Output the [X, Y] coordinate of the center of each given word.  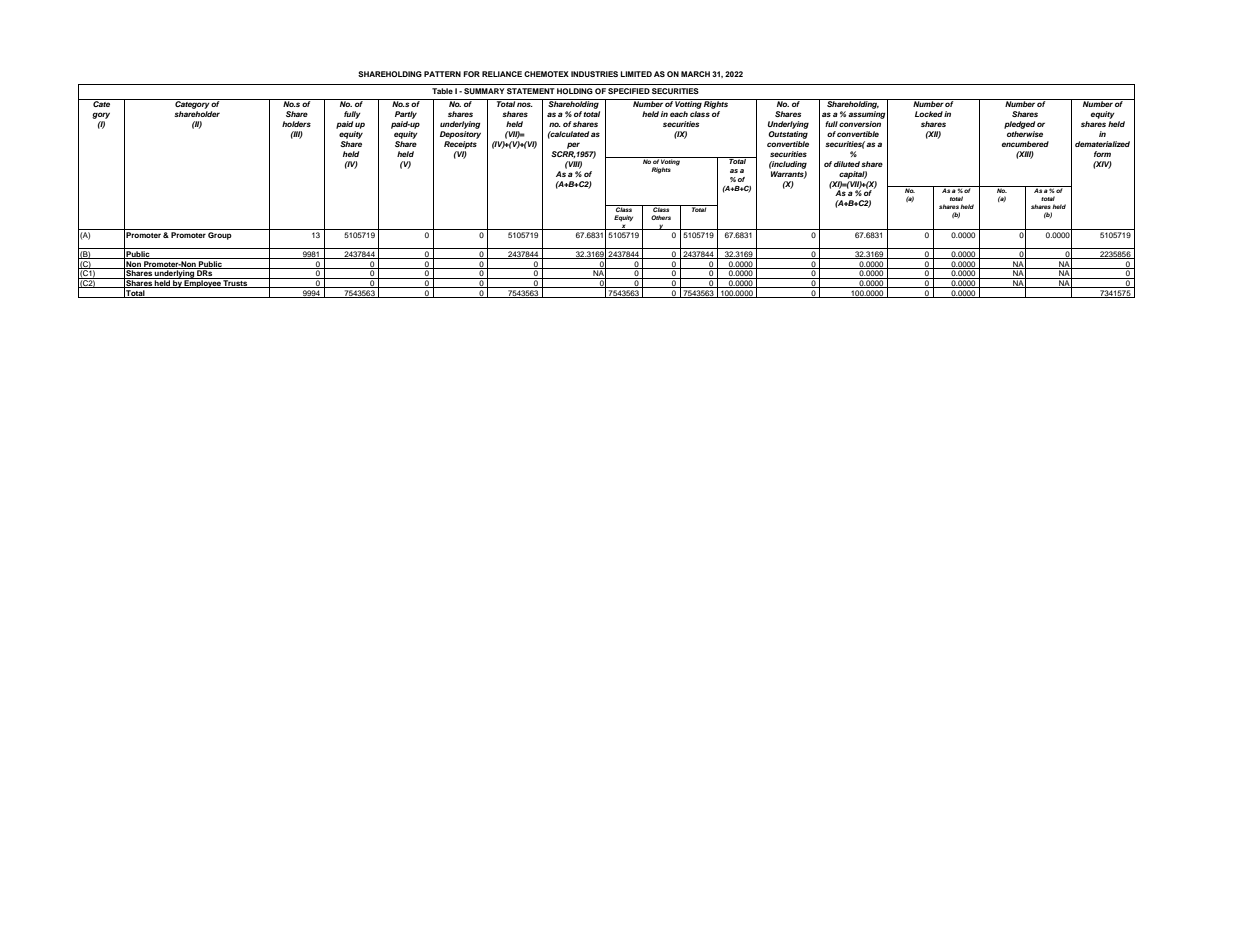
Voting [671, 162]
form [1102, 154]
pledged [1019, 125]
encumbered [1025, 144]
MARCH [695, 74]
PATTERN [442, 74]
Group [220, 234]
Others [661, 217]
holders [296, 124]
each [679, 114]
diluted [847, 164]
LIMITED [636, 74]
